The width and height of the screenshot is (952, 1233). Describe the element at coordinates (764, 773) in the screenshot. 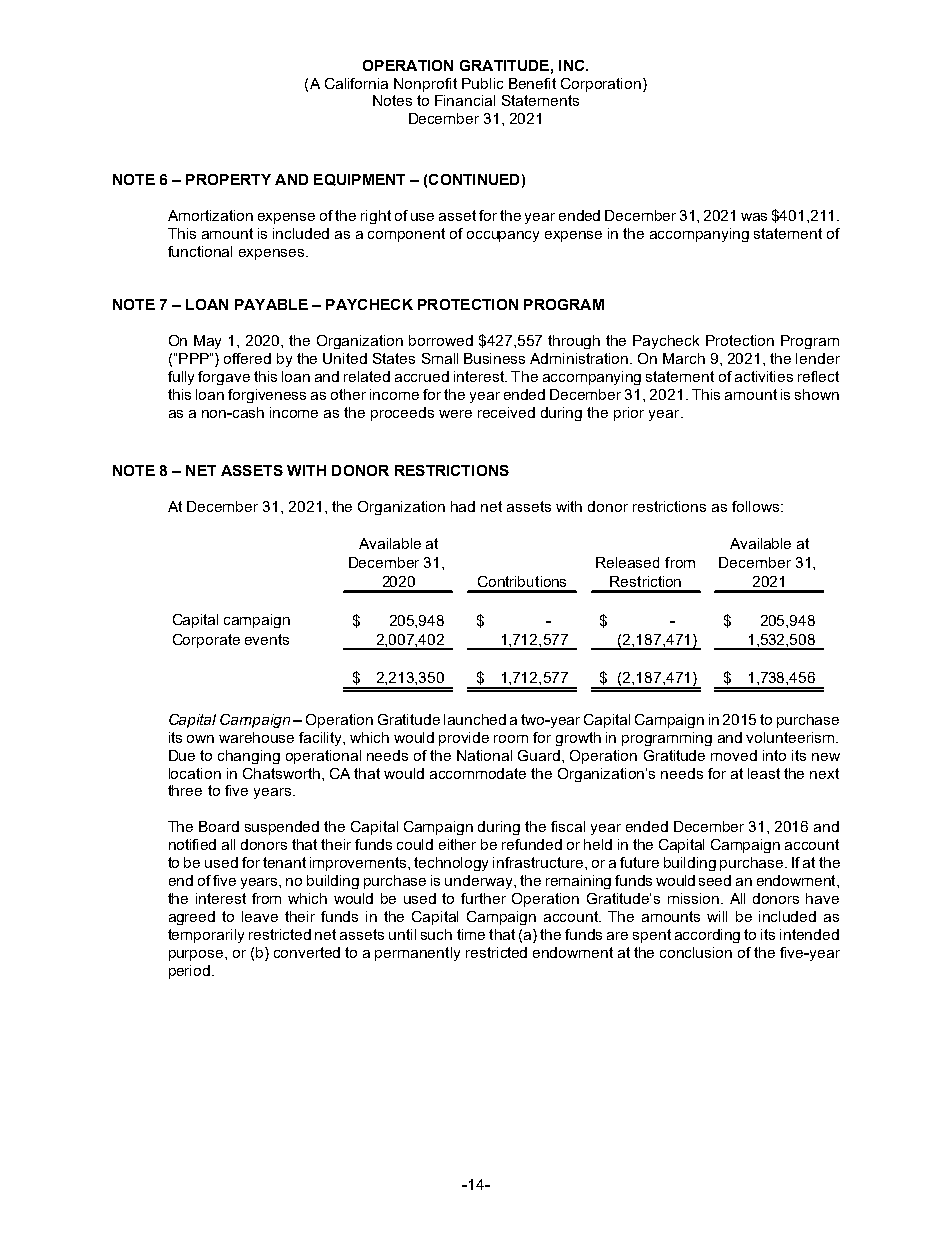

I see `least` at that location.
